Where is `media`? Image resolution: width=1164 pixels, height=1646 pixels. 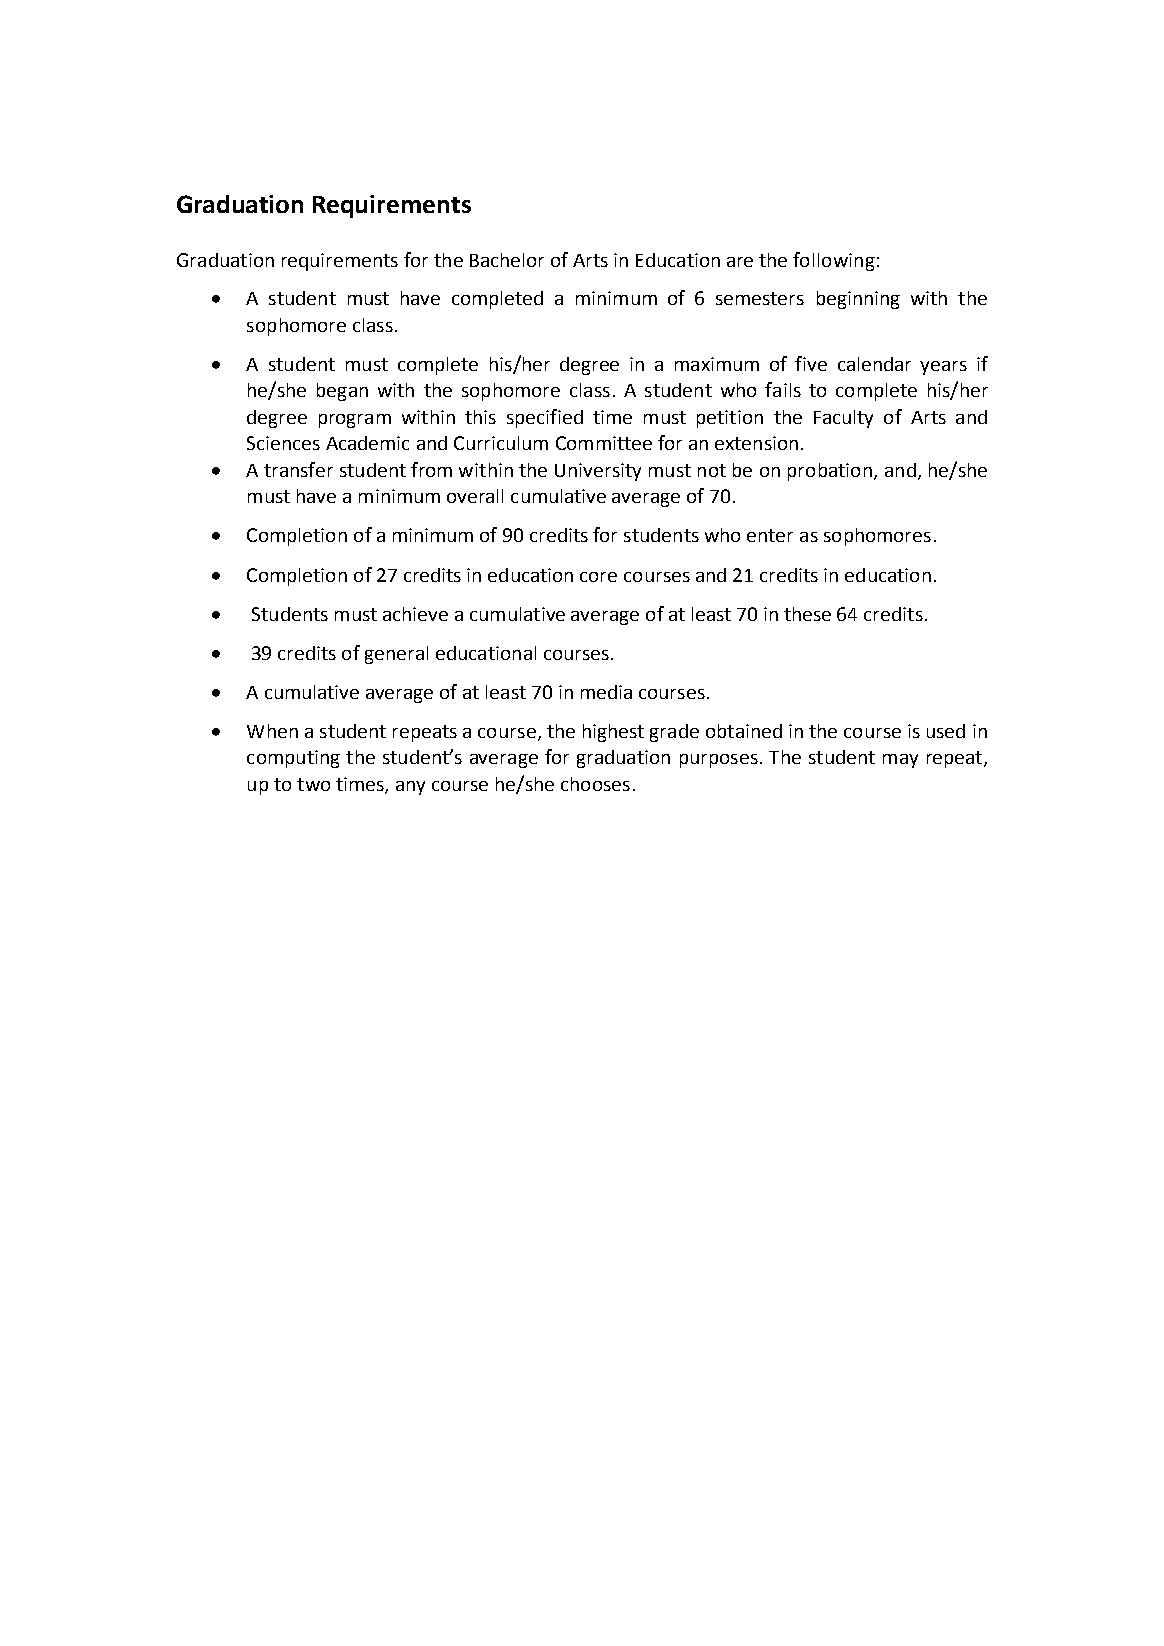
media is located at coordinates (606, 692).
